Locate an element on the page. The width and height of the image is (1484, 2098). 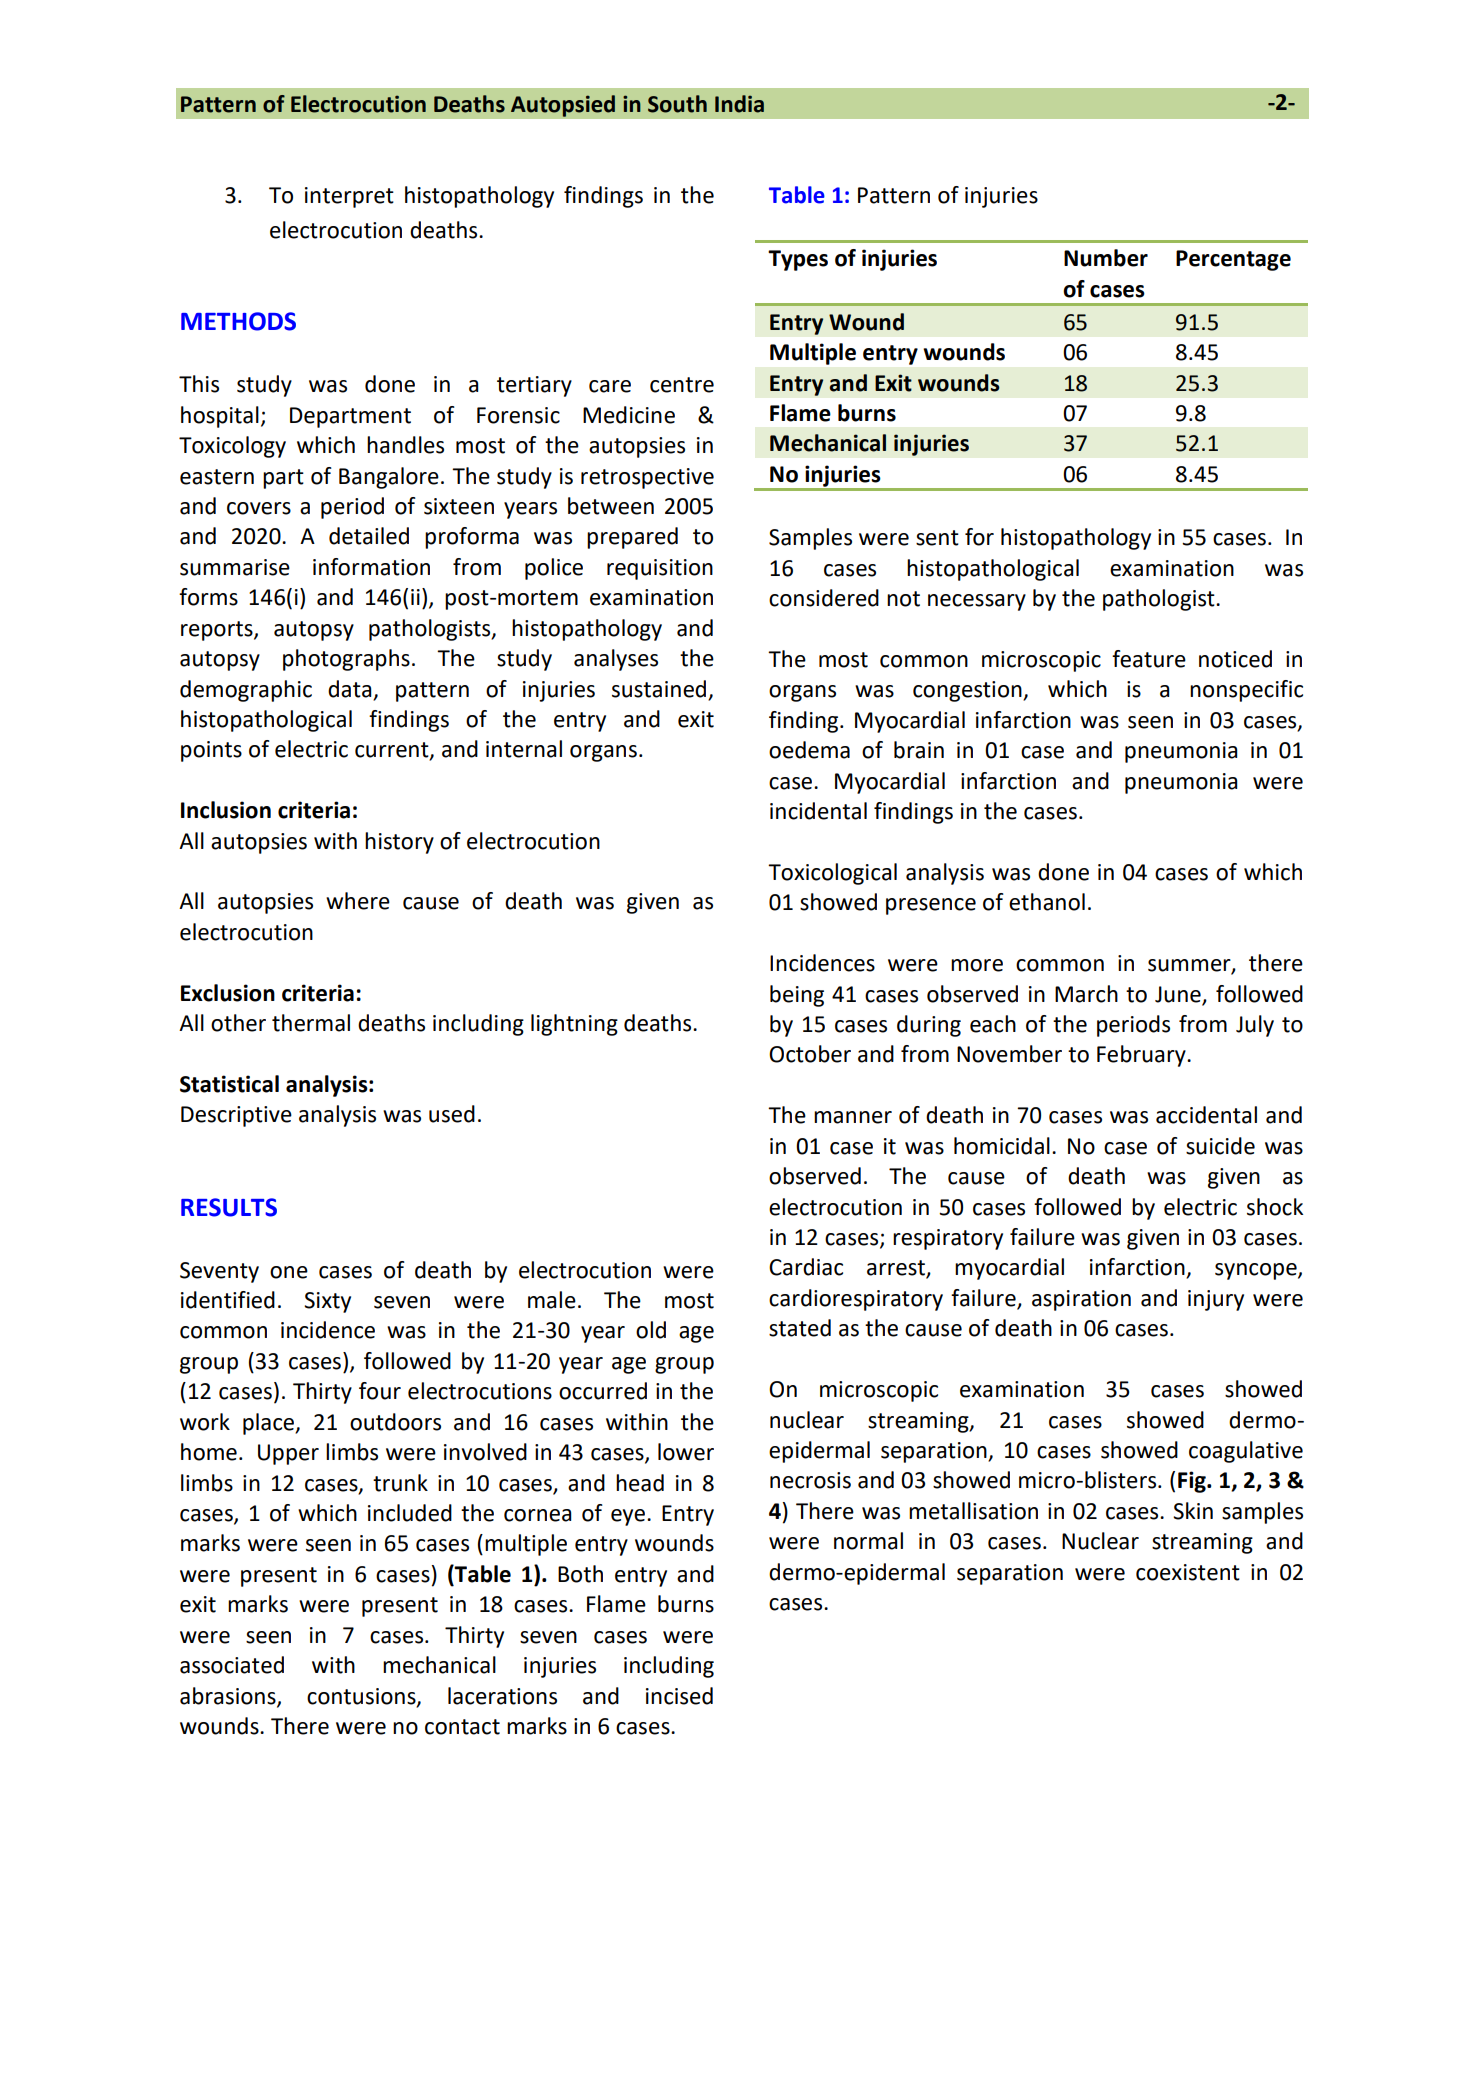
interpret is located at coordinates (349, 197).
